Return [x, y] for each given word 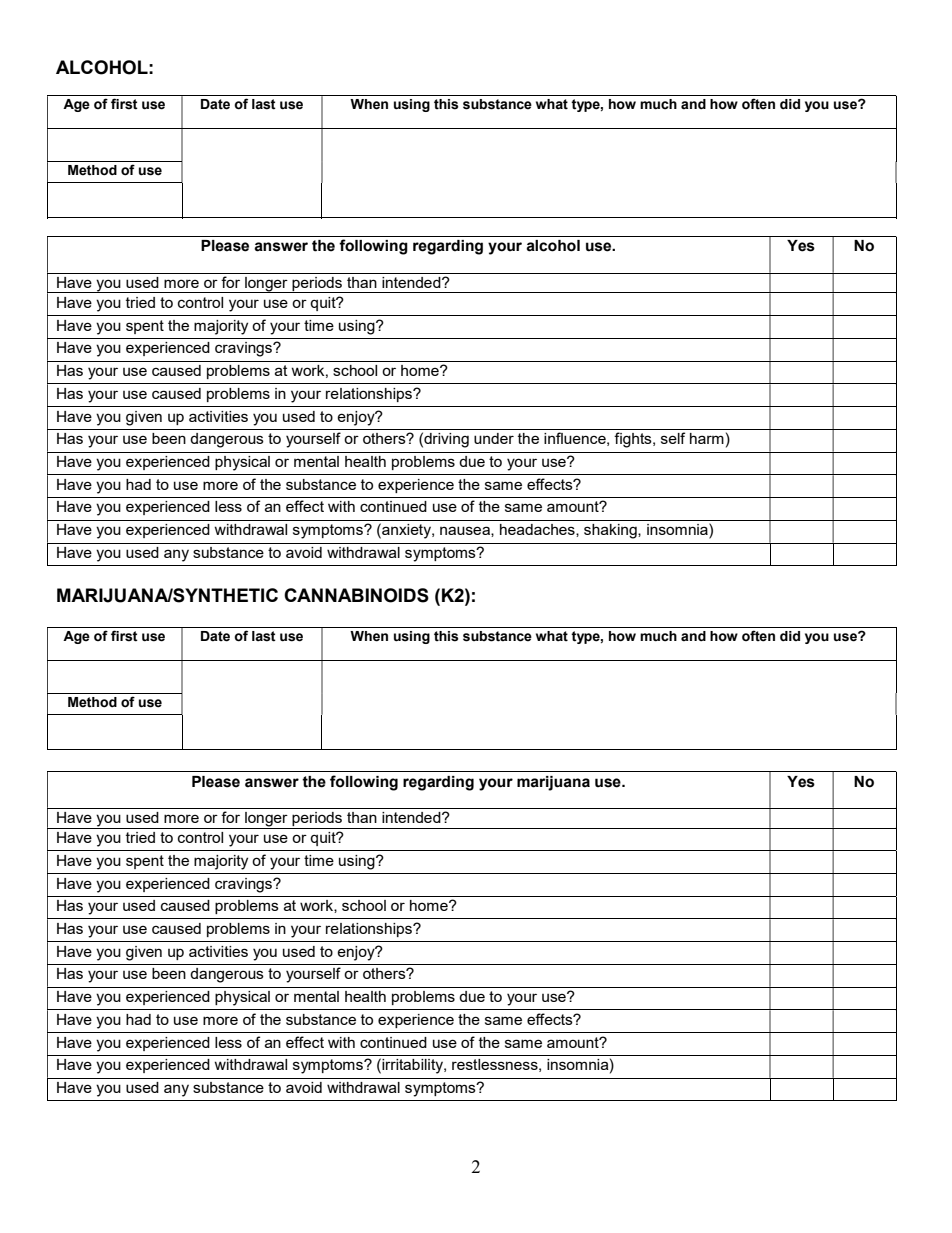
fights [634, 440]
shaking [611, 531]
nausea [466, 531]
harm [707, 438]
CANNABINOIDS [356, 595]
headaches [538, 530]
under [494, 438]
